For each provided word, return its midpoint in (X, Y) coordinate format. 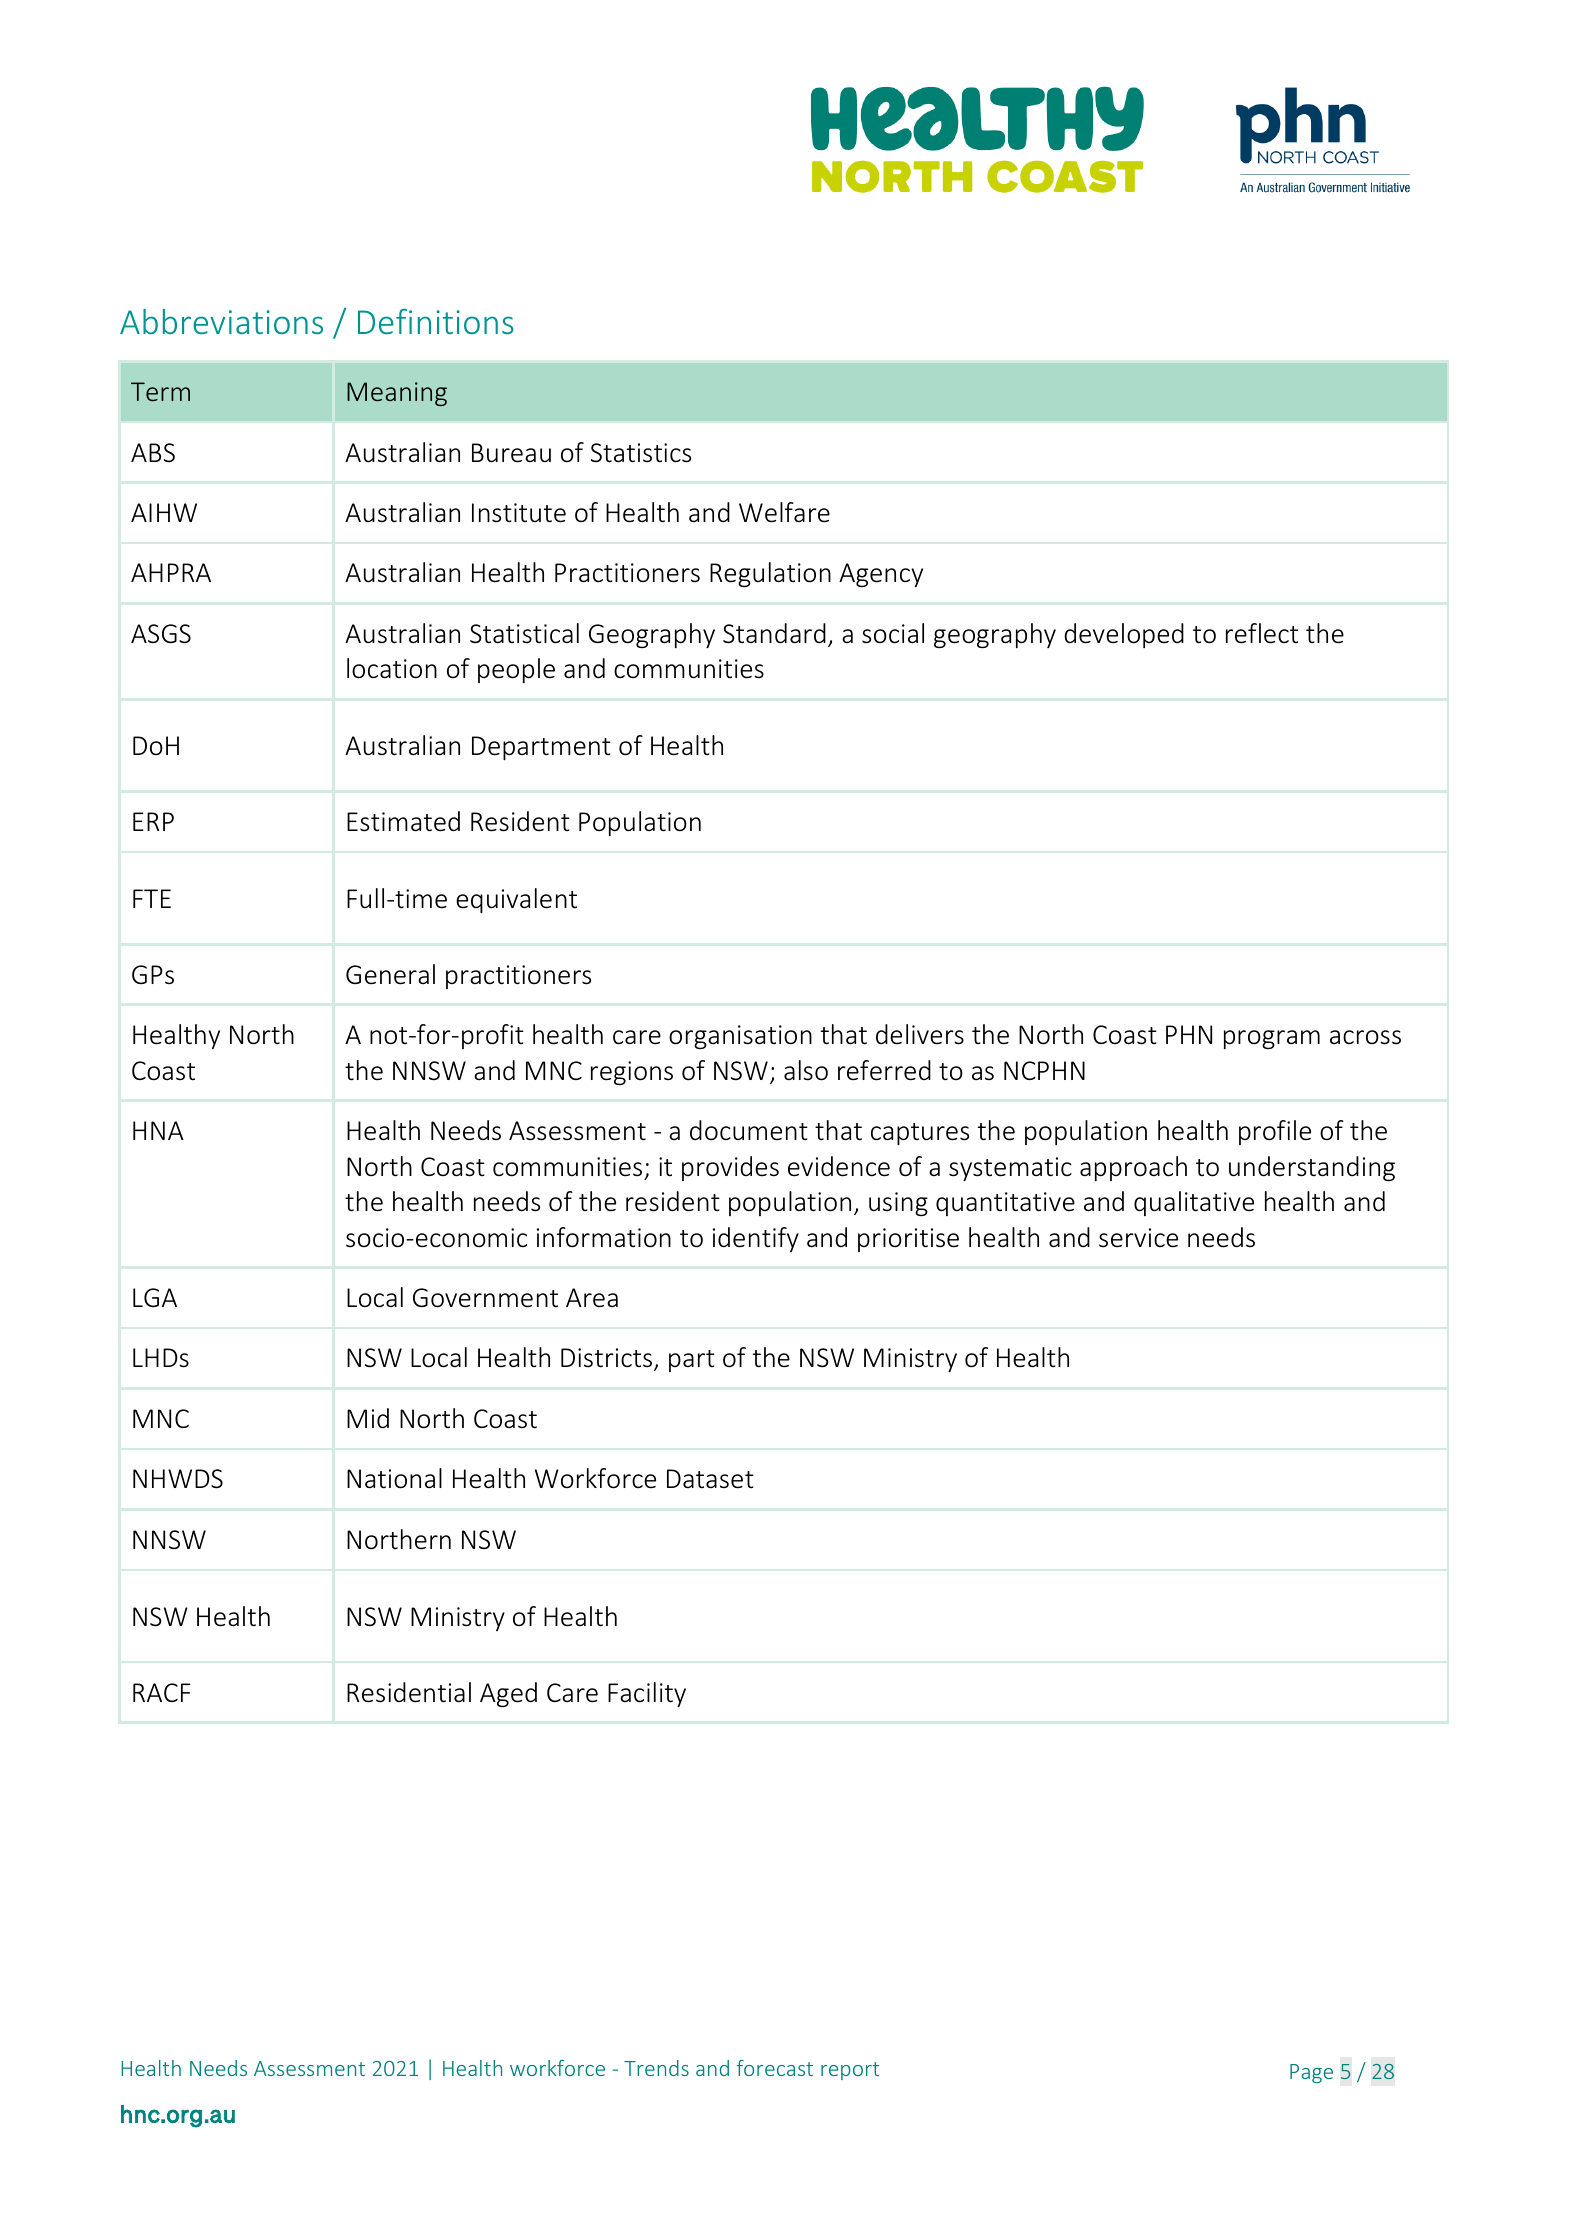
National (394, 1478)
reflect (1262, 633)
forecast (775, 2068)
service (1138, 1238)
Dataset (710, 1479)
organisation (740, 1037)
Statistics (641, 453)
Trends (656, 2068)
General (390, 974)
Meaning (397, 394)
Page (1311, 2073)
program (1272, 1039)
